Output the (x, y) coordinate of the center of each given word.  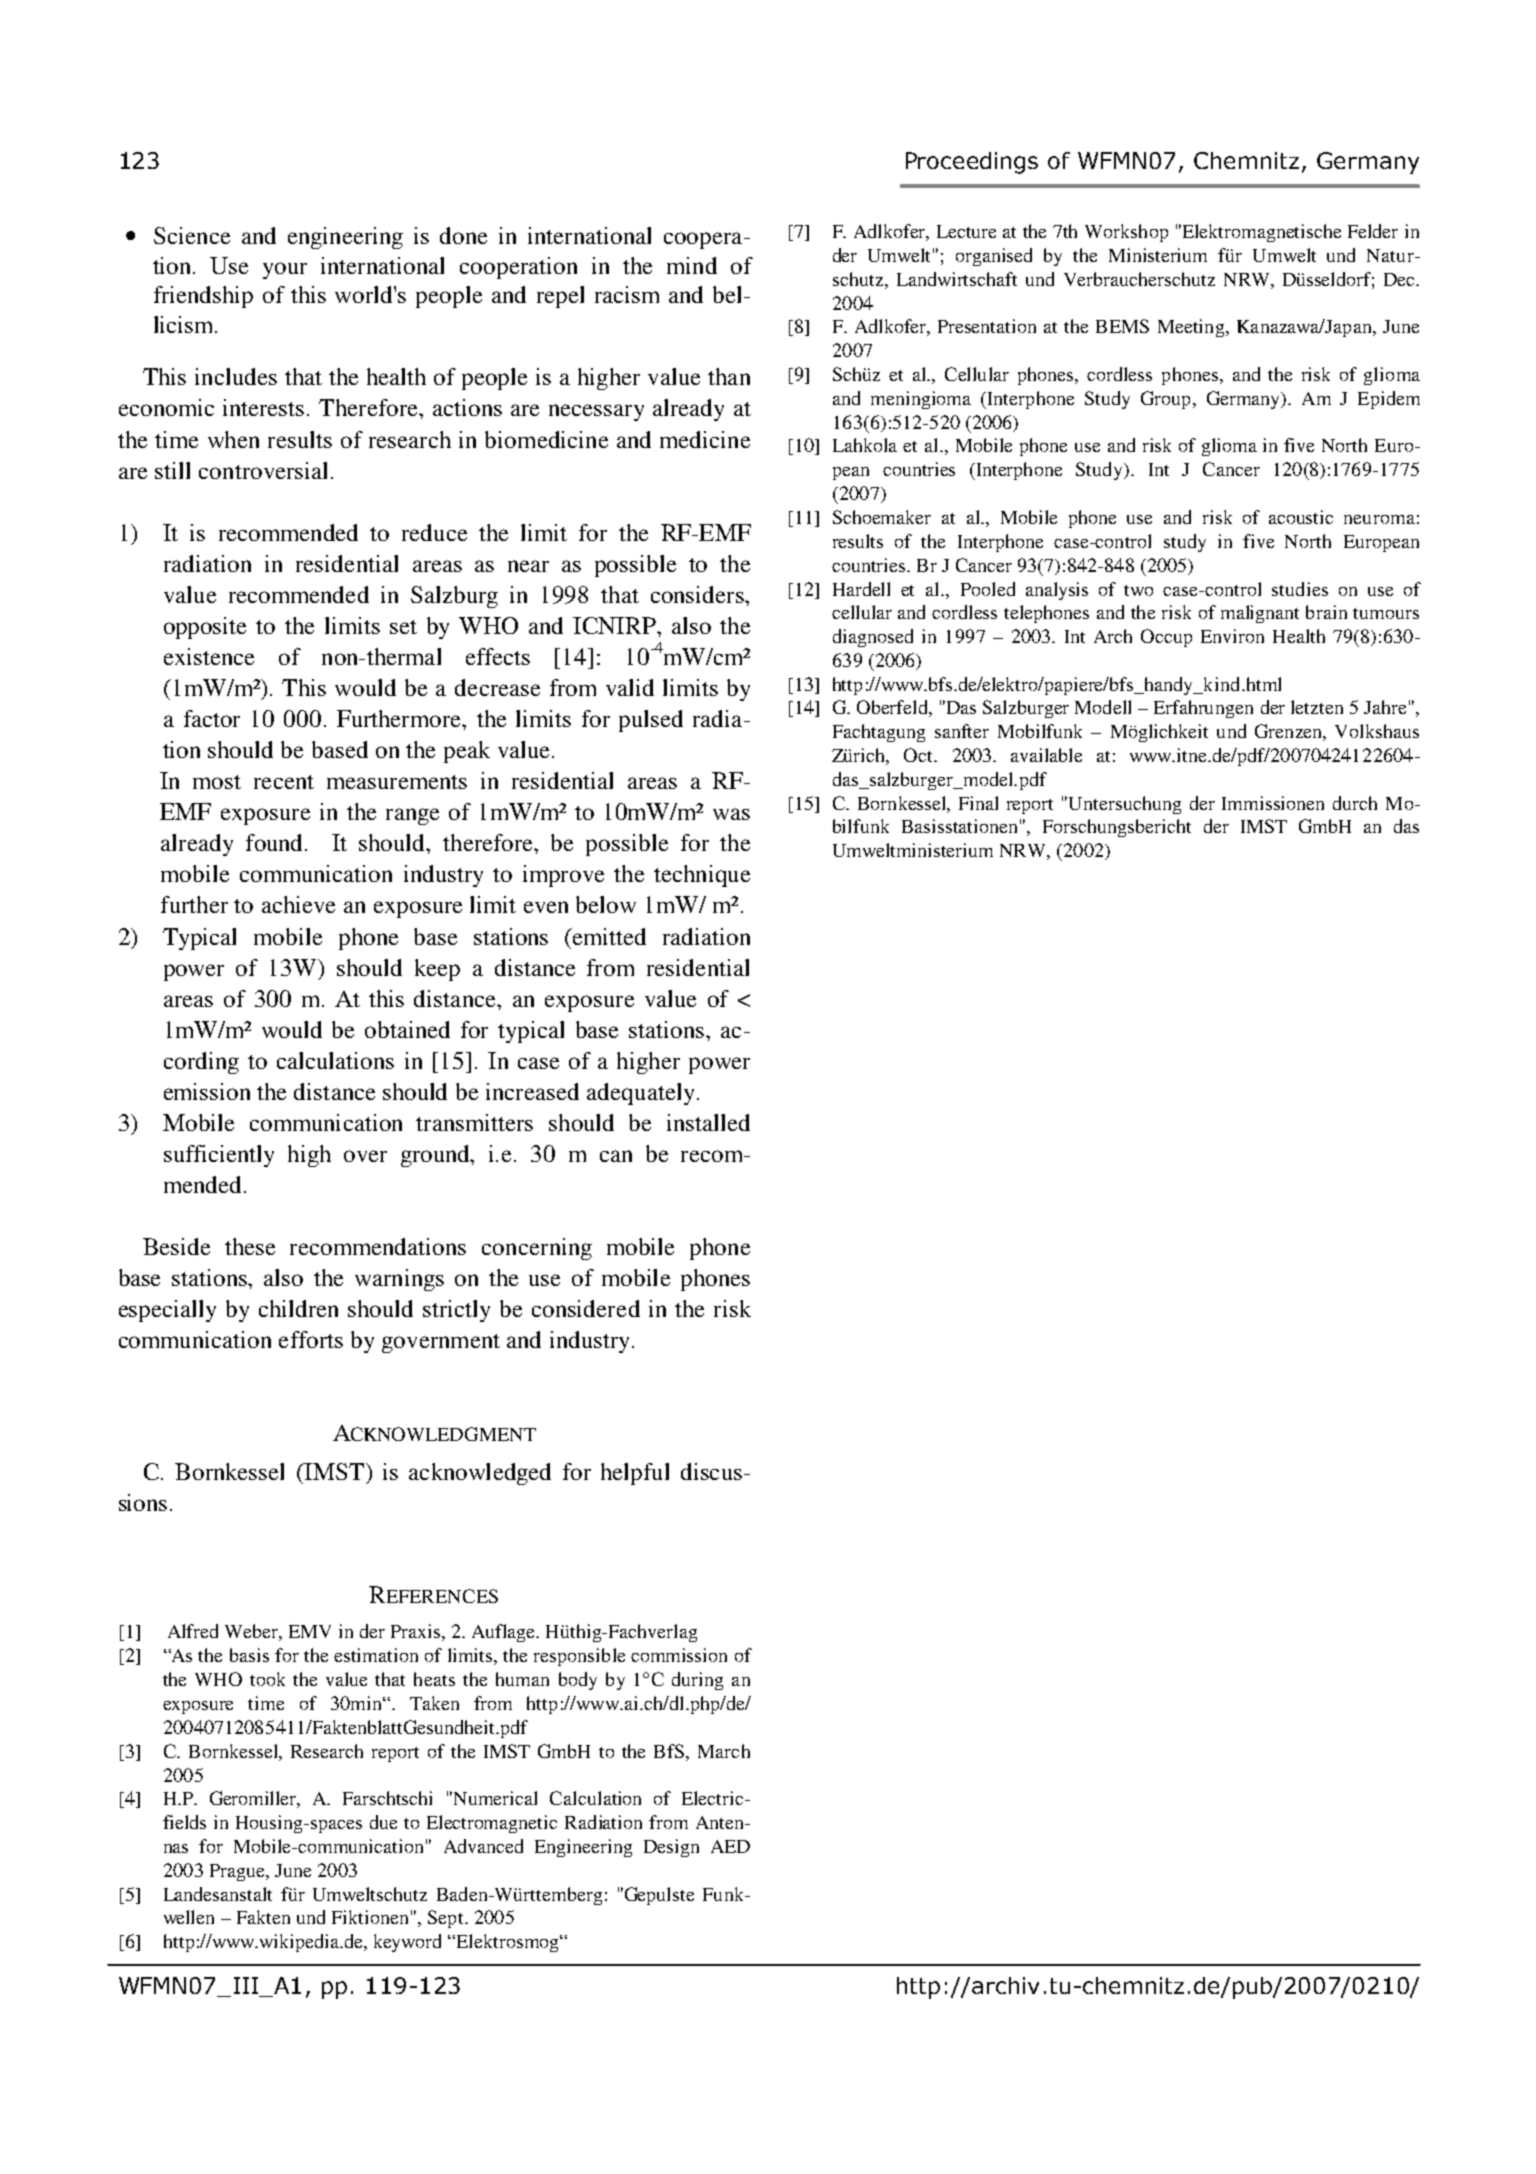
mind (692, 265)
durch (1355, 803)
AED (730, 1846)
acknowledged (480, 1474)
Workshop (1126, 233)
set (403, 627)
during (697, 1681)
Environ (1232, 636)
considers (698, 594)
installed (708, 1122)
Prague (238, 1872)
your (285, 270)
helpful (635, 1474)
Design (671, 1848)
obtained (407, 1029)
